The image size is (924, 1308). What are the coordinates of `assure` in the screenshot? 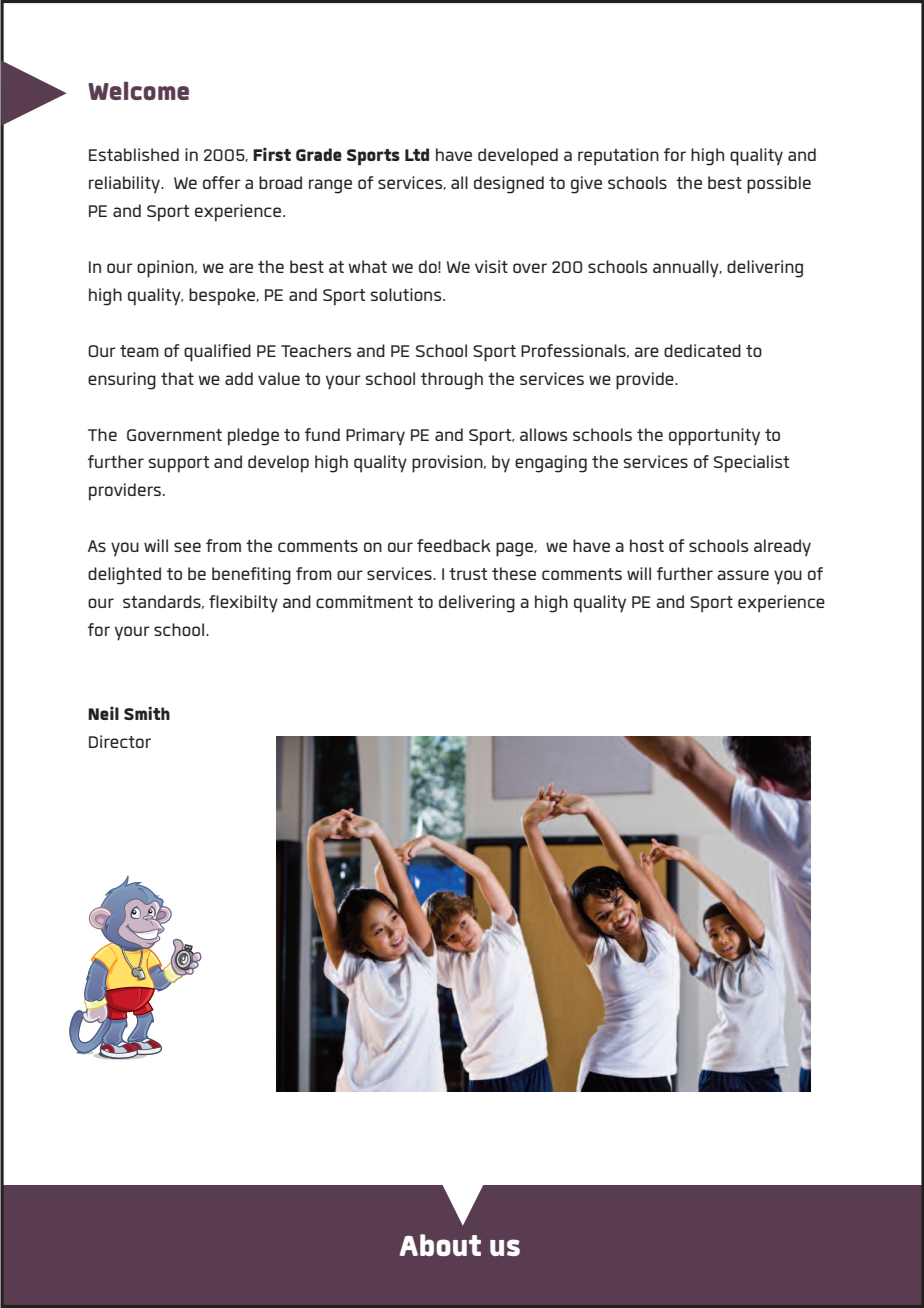 It's located at (743, 575).
